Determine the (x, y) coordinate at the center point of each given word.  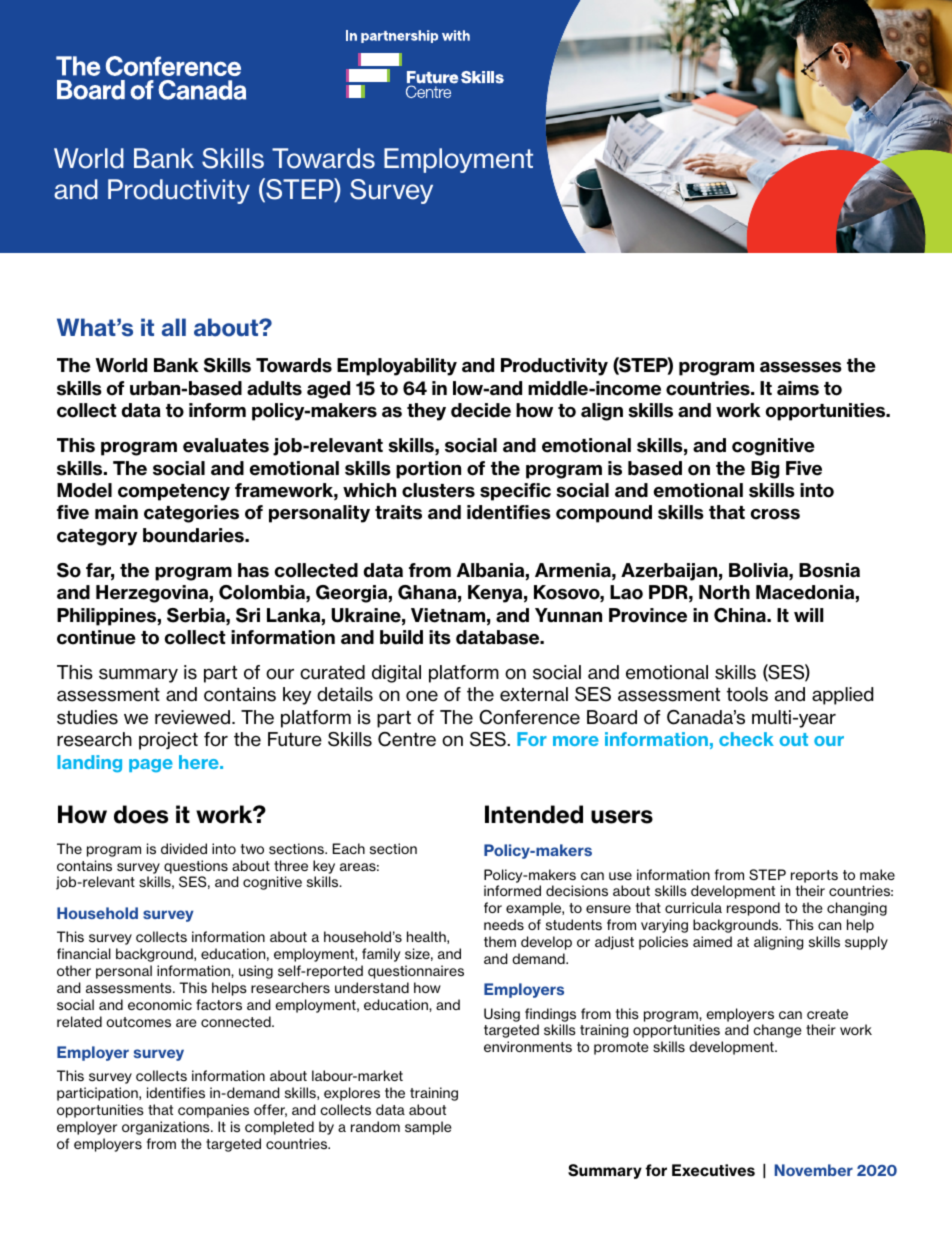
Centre (407, 739)
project (168, 741)
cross (775, 514)
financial (84, 953)
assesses (801, 367)
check (746, 739)
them (500, 941)
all (174, 327)
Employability (397, 367)
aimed (712, 941)
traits (398, 512)
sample (428, 1128)
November (814, 1170)
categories (191, 514)
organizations (167, 1128)
